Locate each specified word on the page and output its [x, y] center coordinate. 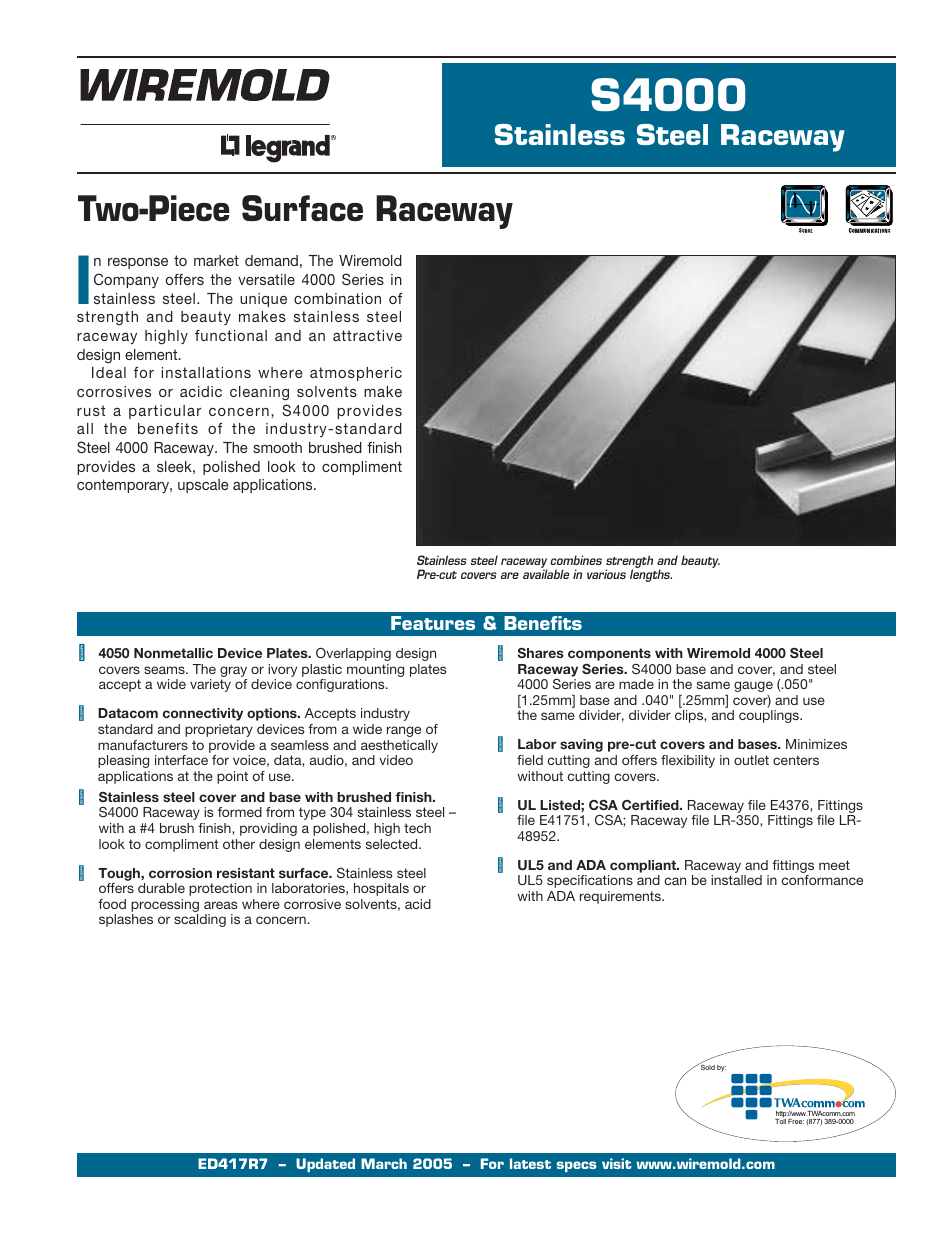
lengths [651, 575]
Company [126, 280]
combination [337, 298]
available [546, 574]
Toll [780, 1120]
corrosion [180, 873]
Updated [325, 1165]
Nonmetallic [173, 653]
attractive [367, 335]
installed [736, 880]
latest [530, 1163]
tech [417, 828]
